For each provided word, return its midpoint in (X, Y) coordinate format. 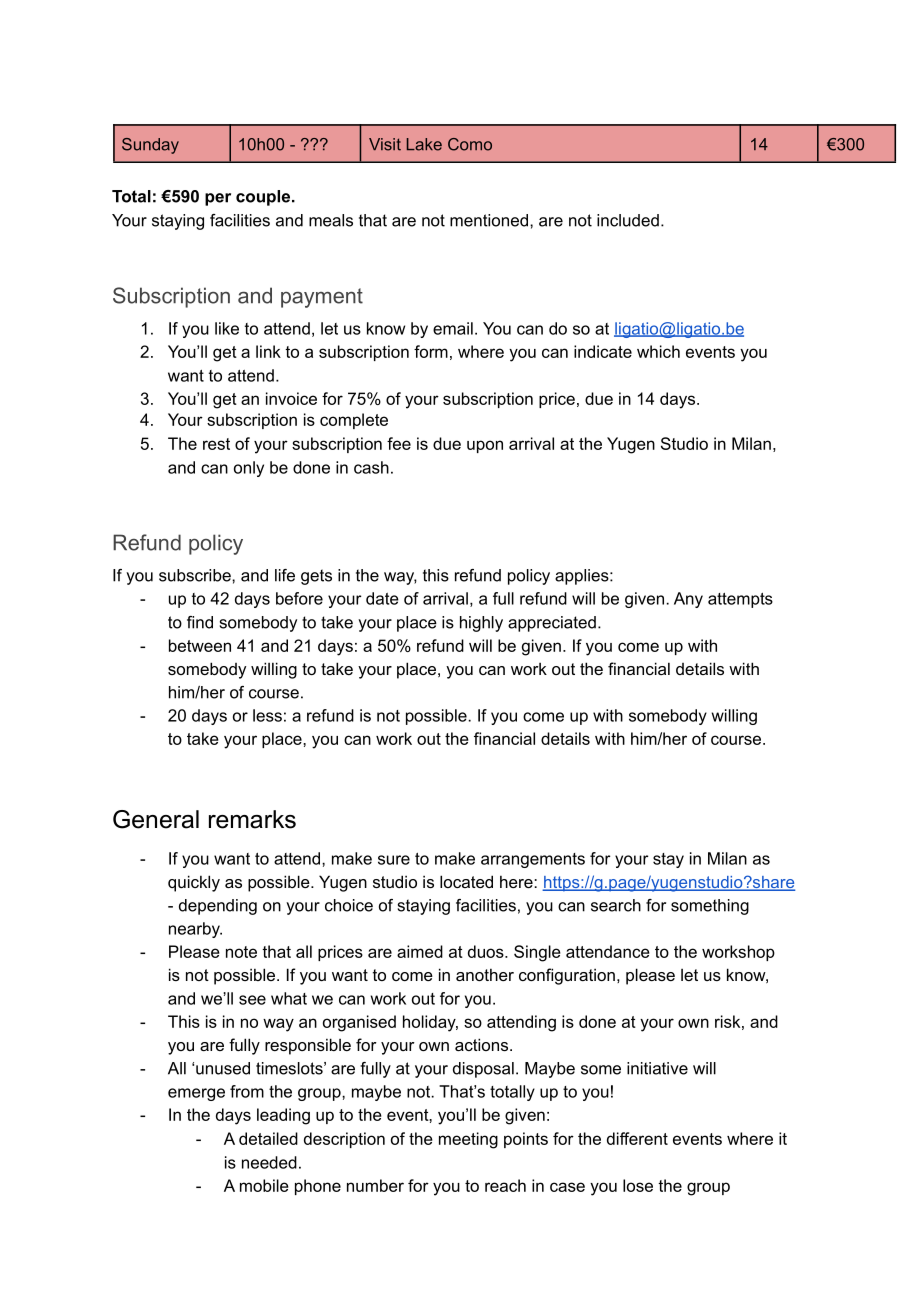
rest (216, 444)
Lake (424, 144)
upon (485, 446)
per (218, 199)
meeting (468, 1140)
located (466, 881)
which (658, 351)
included (628, 220)
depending (218, 907)
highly (481, 624)
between (200, 645)
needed (269, 1162)
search (616, 905)
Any (688, 600)
